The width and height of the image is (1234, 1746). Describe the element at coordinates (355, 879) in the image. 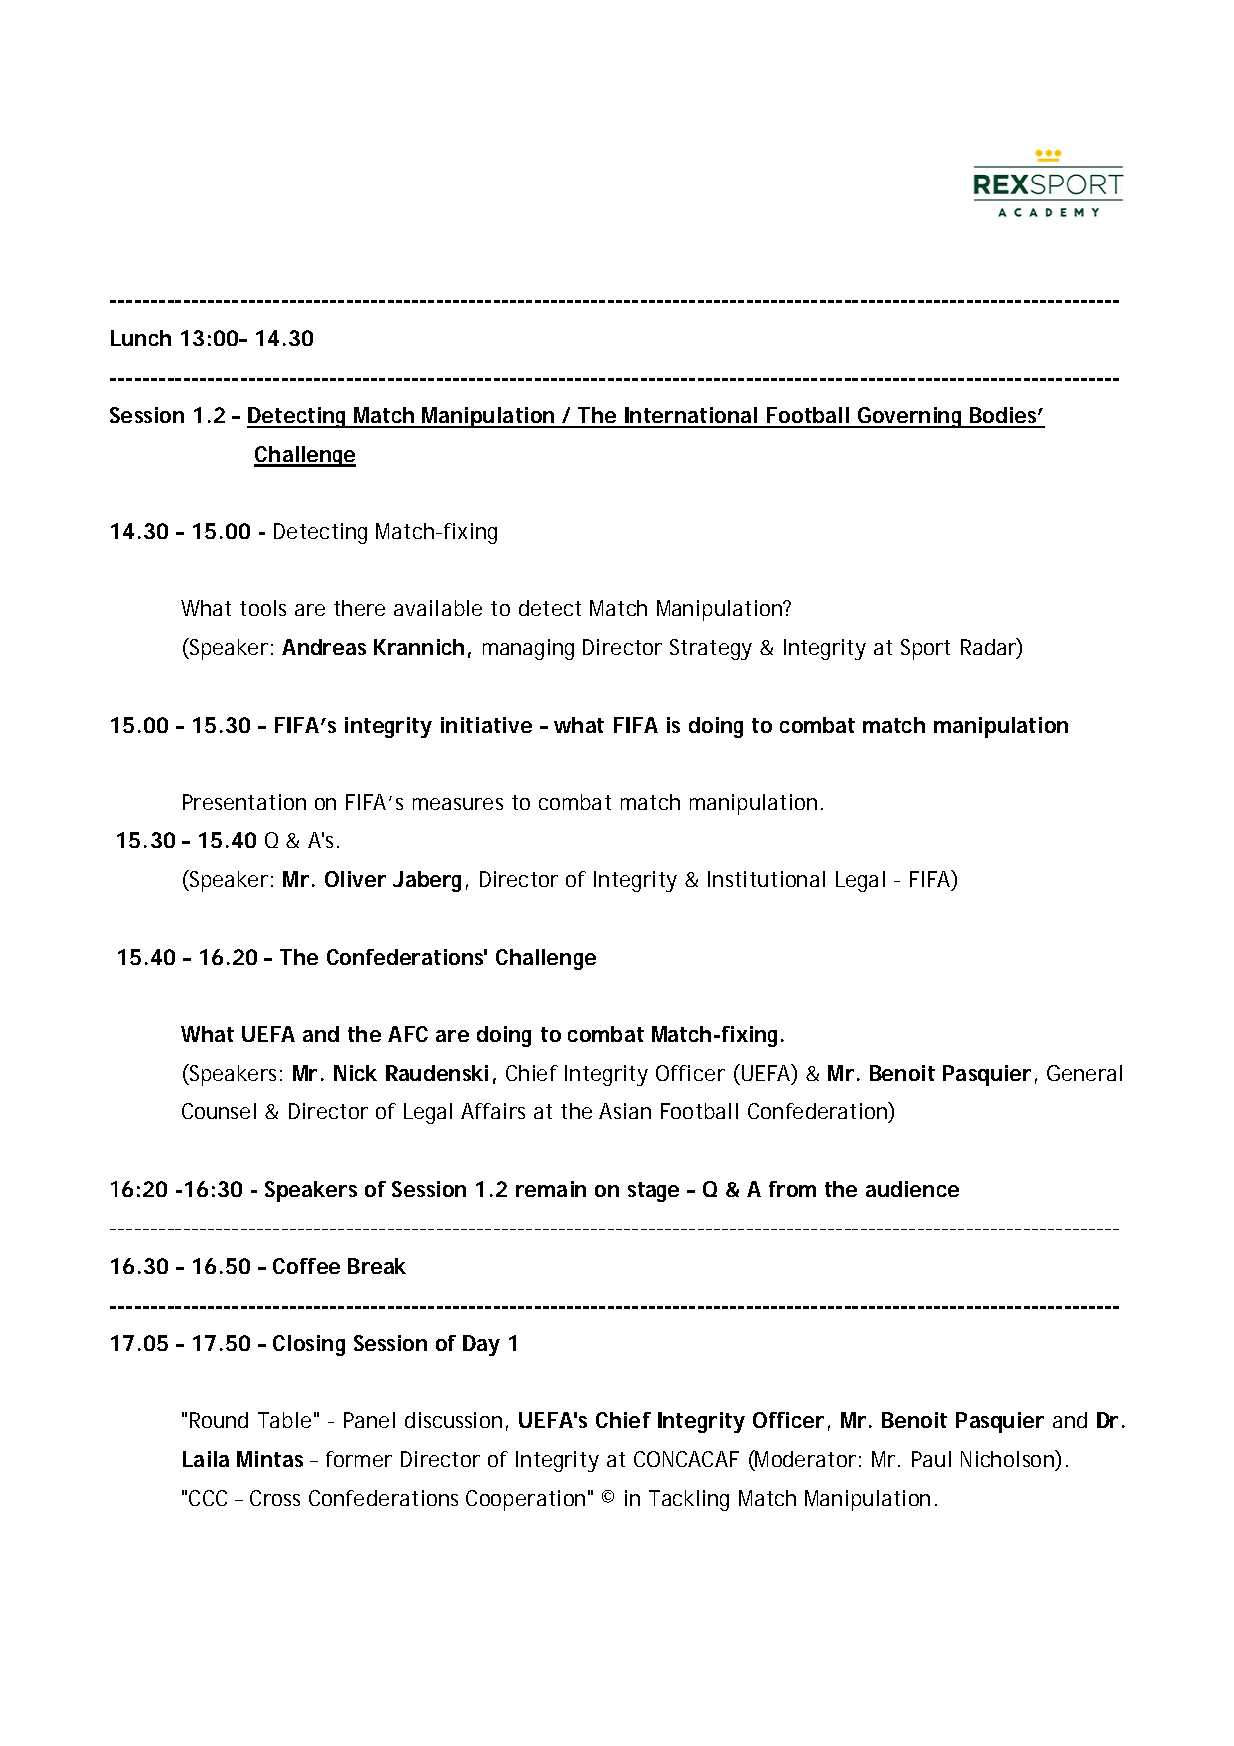

I see `Oliver` at that location.
